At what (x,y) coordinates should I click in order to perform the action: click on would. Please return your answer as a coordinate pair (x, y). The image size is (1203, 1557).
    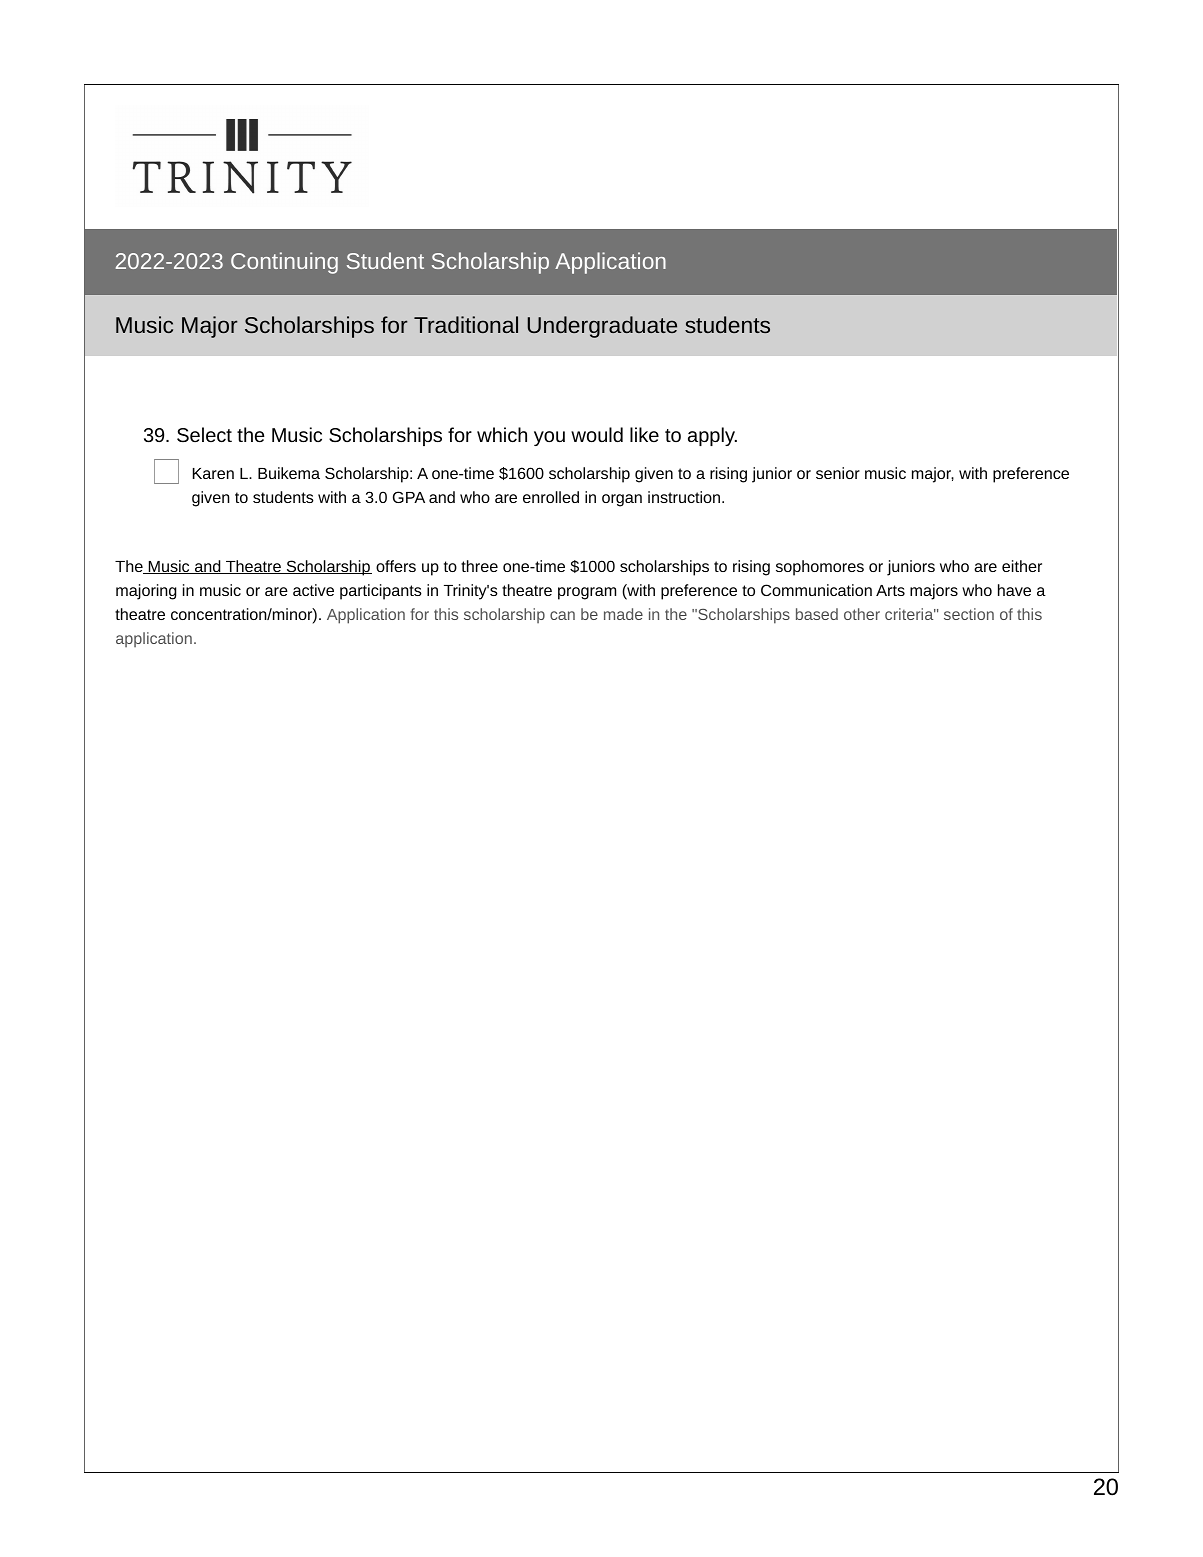
    Looking at the image, I should click on (597, 434).
